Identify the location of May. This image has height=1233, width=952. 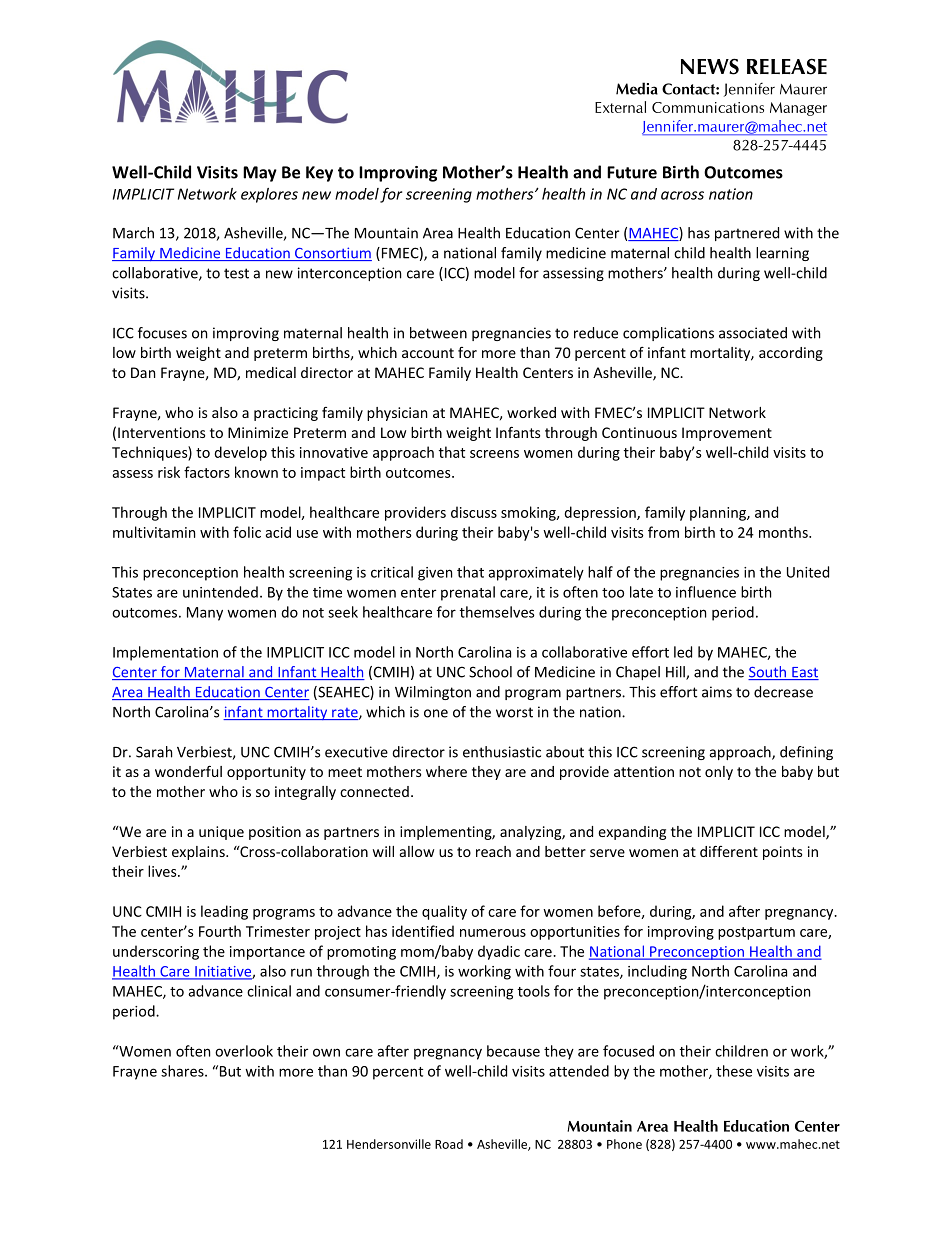
(260, 174).
